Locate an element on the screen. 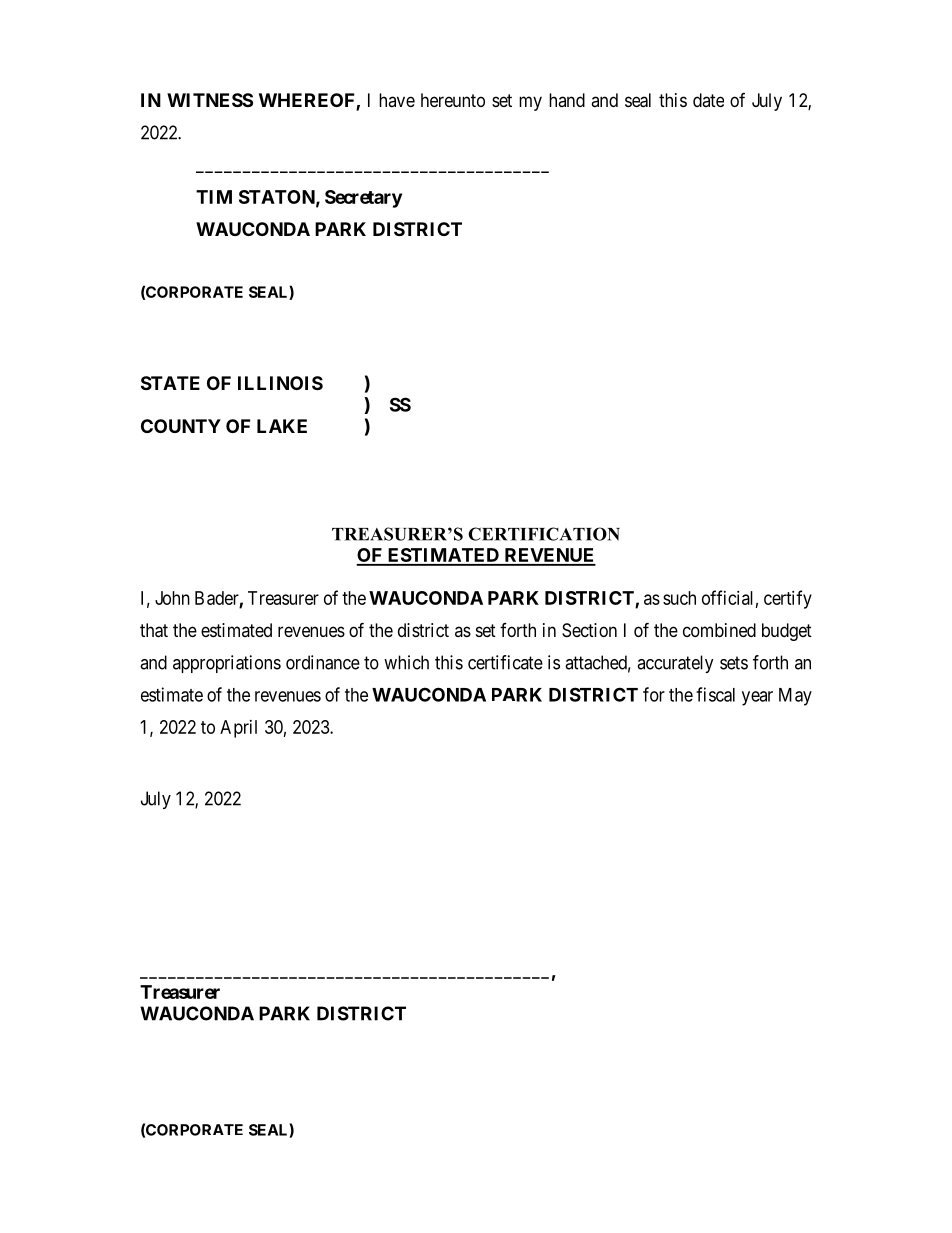 The height and width of the screenshot is (1233, 952). certificate is located at coordinates (505, 662).
